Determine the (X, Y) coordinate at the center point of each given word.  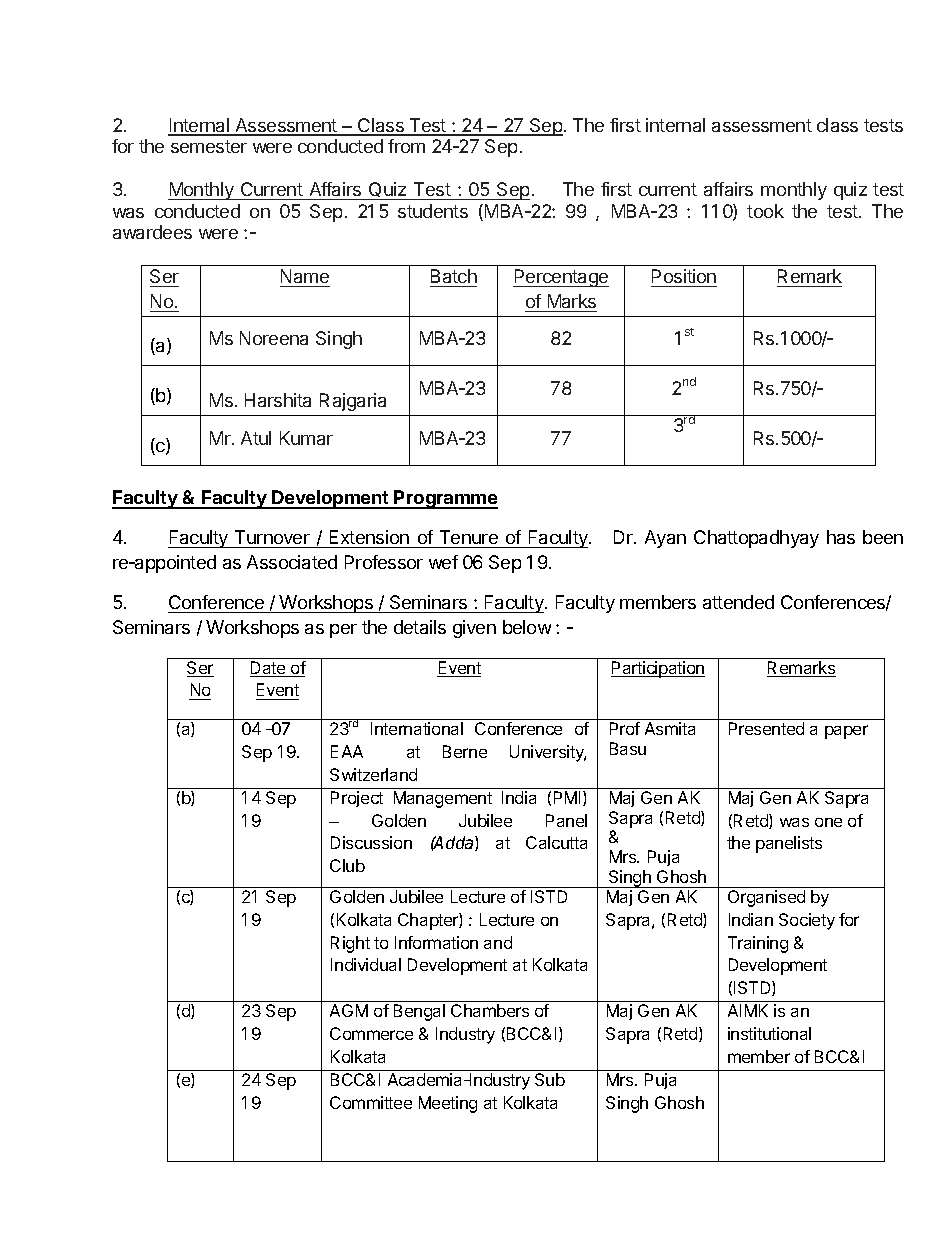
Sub (550, 1079)
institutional (769, 1033)
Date (269, 669)
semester (209, 146)
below (527, 627)
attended (738, 602)
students (433, 211)
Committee (371, 1102)
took (765, 211)
